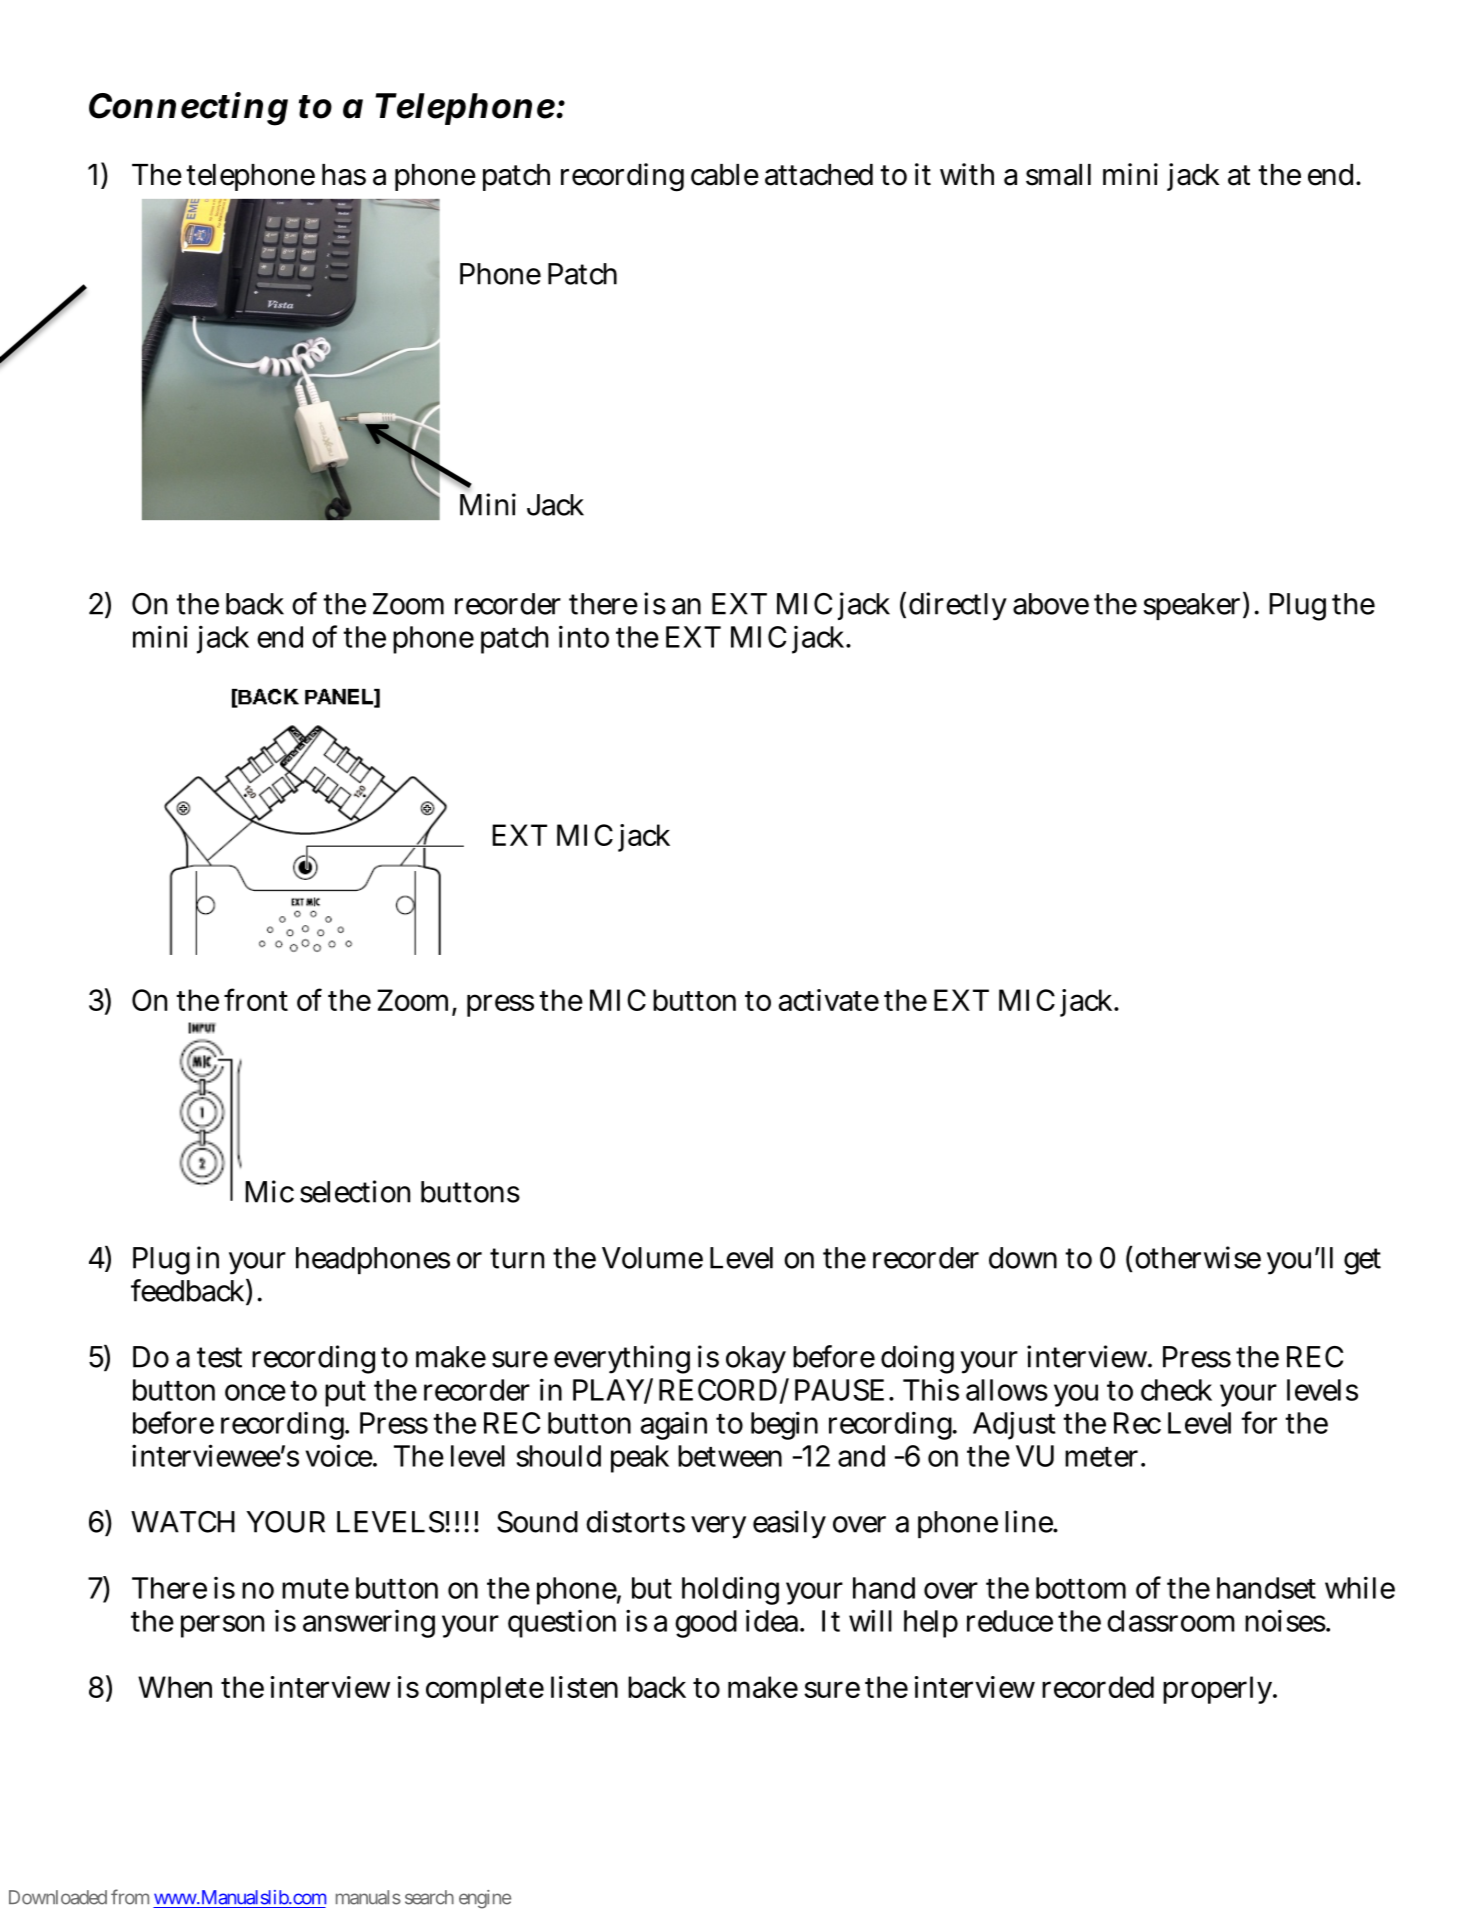 The image size is (1482, 1918). Describe the element at coordinates (1051, 604) in the screenshot. I see `above` at that location.
